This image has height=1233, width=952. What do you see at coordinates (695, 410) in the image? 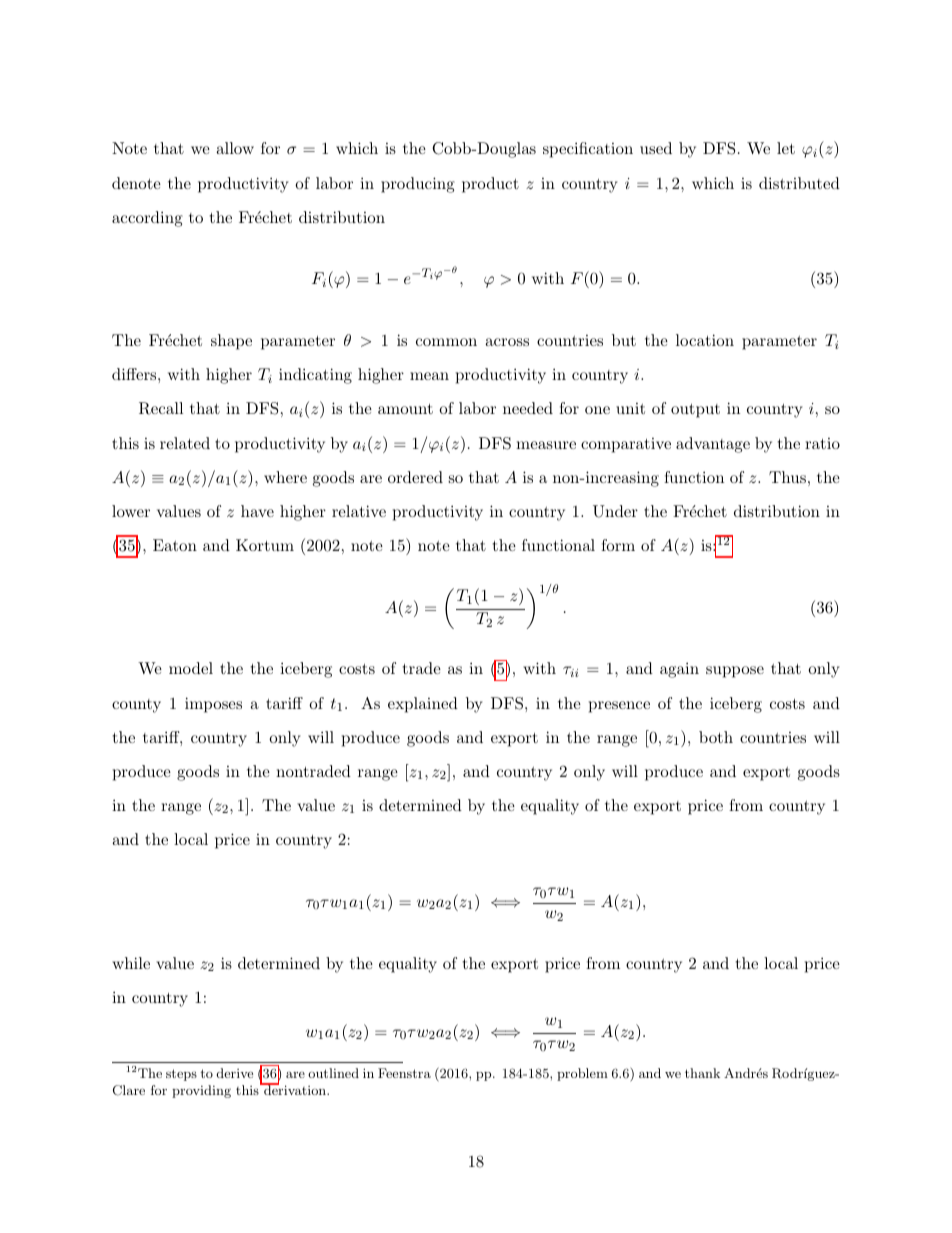
I see `output` at bounding box center [695, 410].
